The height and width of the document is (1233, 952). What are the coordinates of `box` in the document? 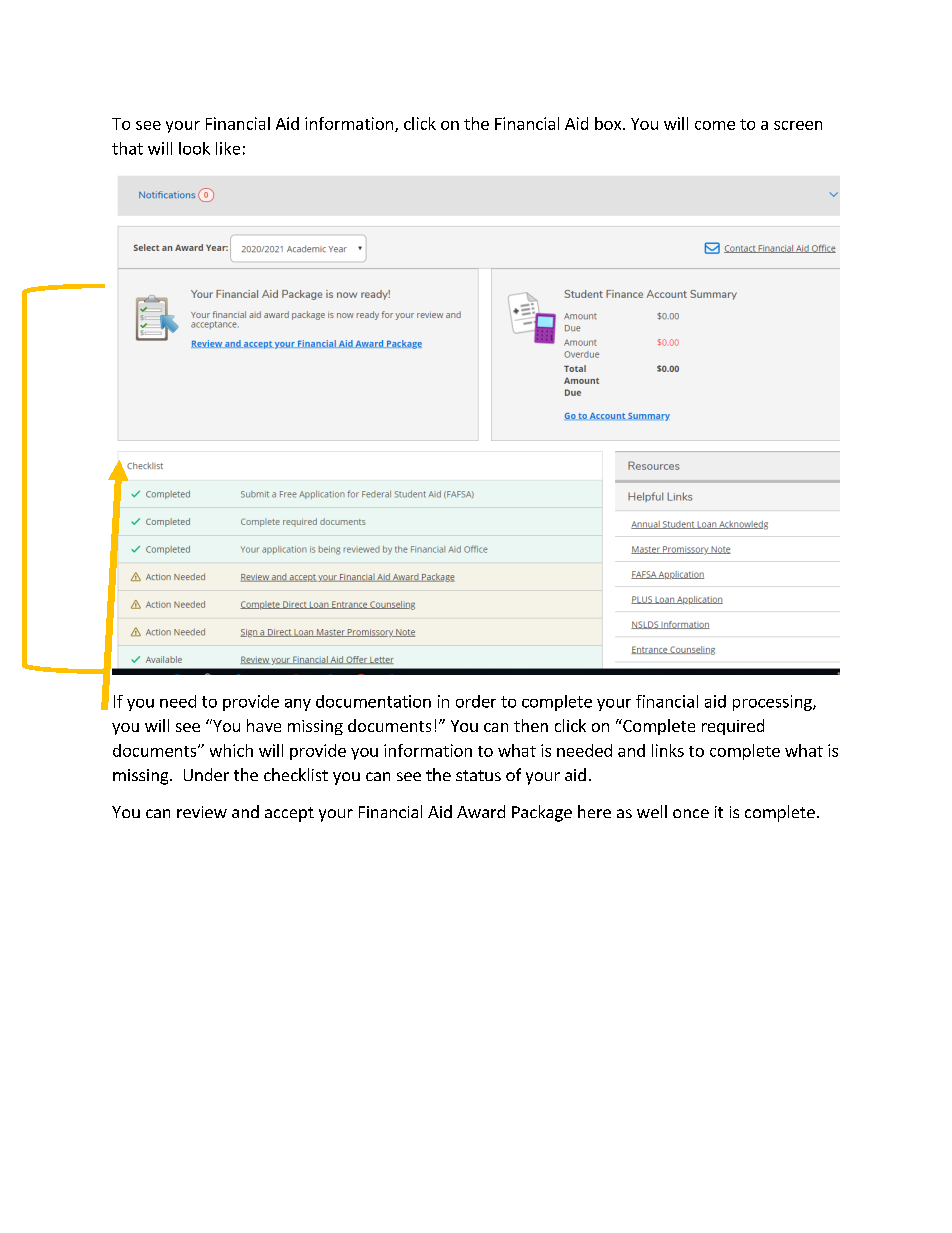 It's located at (609, 123).
